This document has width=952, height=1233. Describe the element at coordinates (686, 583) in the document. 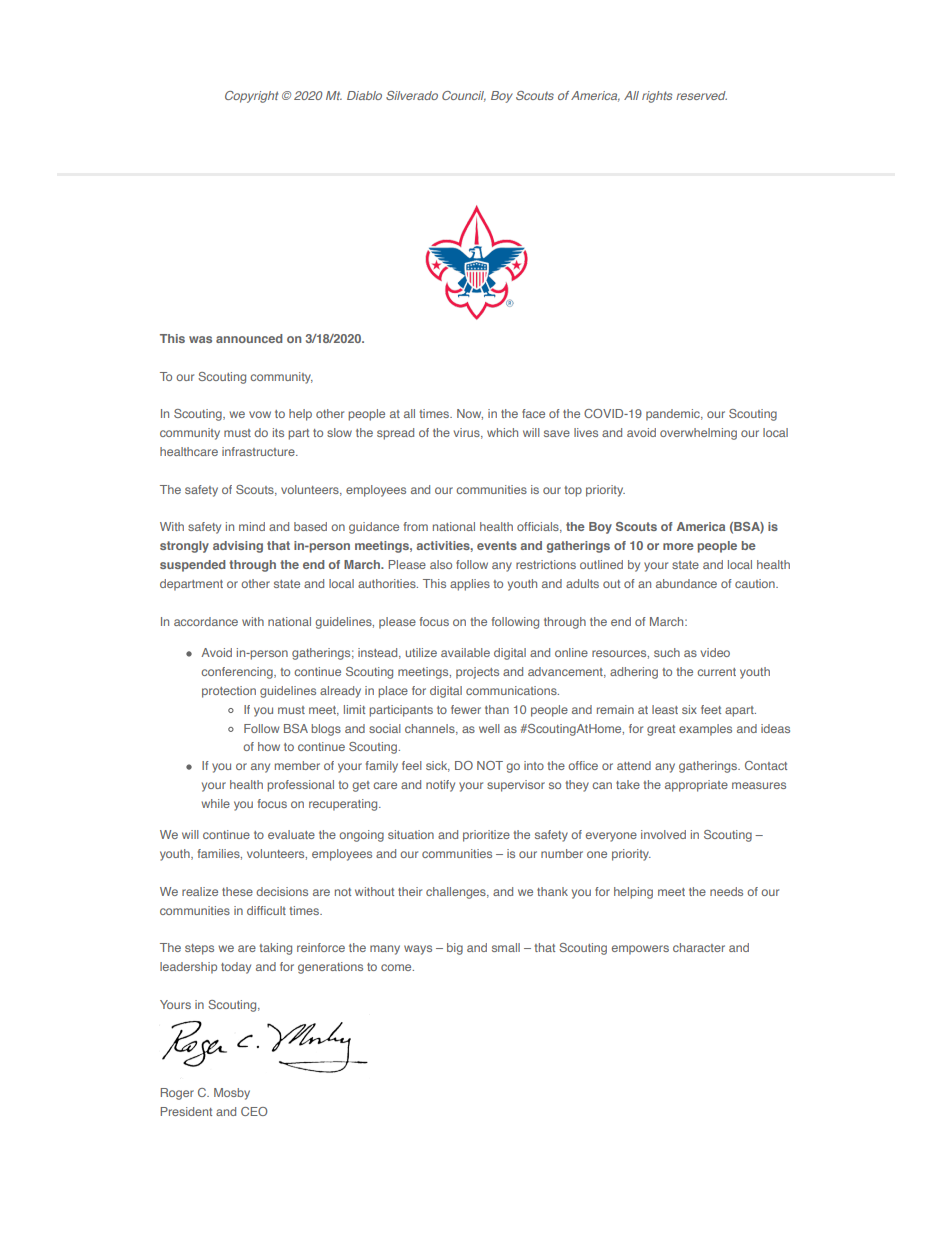

I see `abundance` at that location.
